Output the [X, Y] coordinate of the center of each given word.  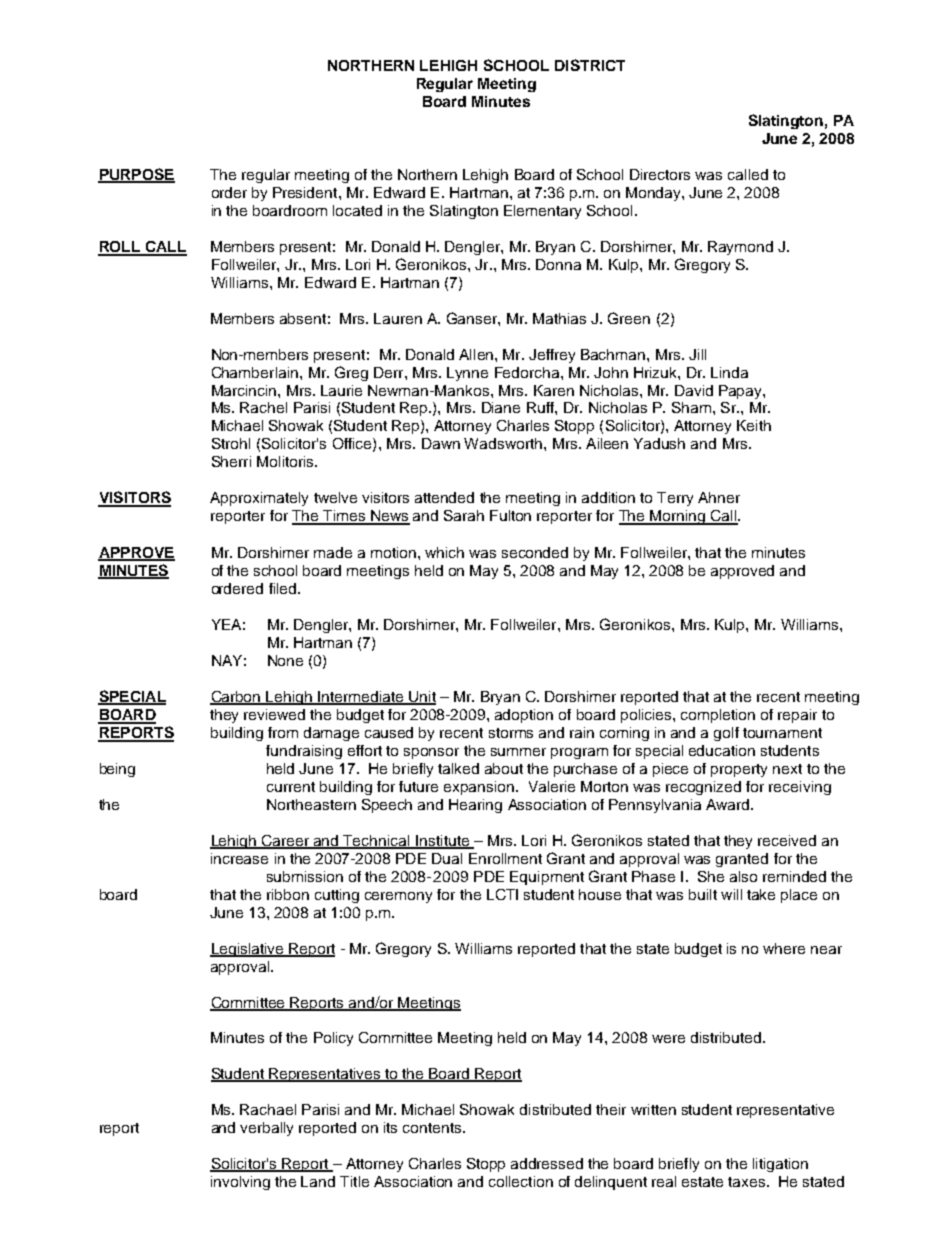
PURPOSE [136, 175]
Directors [660, 174]
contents [433, 1128]
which [444, 552]
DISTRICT [590, 65]
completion [718, 716]
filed [284, 588]
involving [240, 1183]
